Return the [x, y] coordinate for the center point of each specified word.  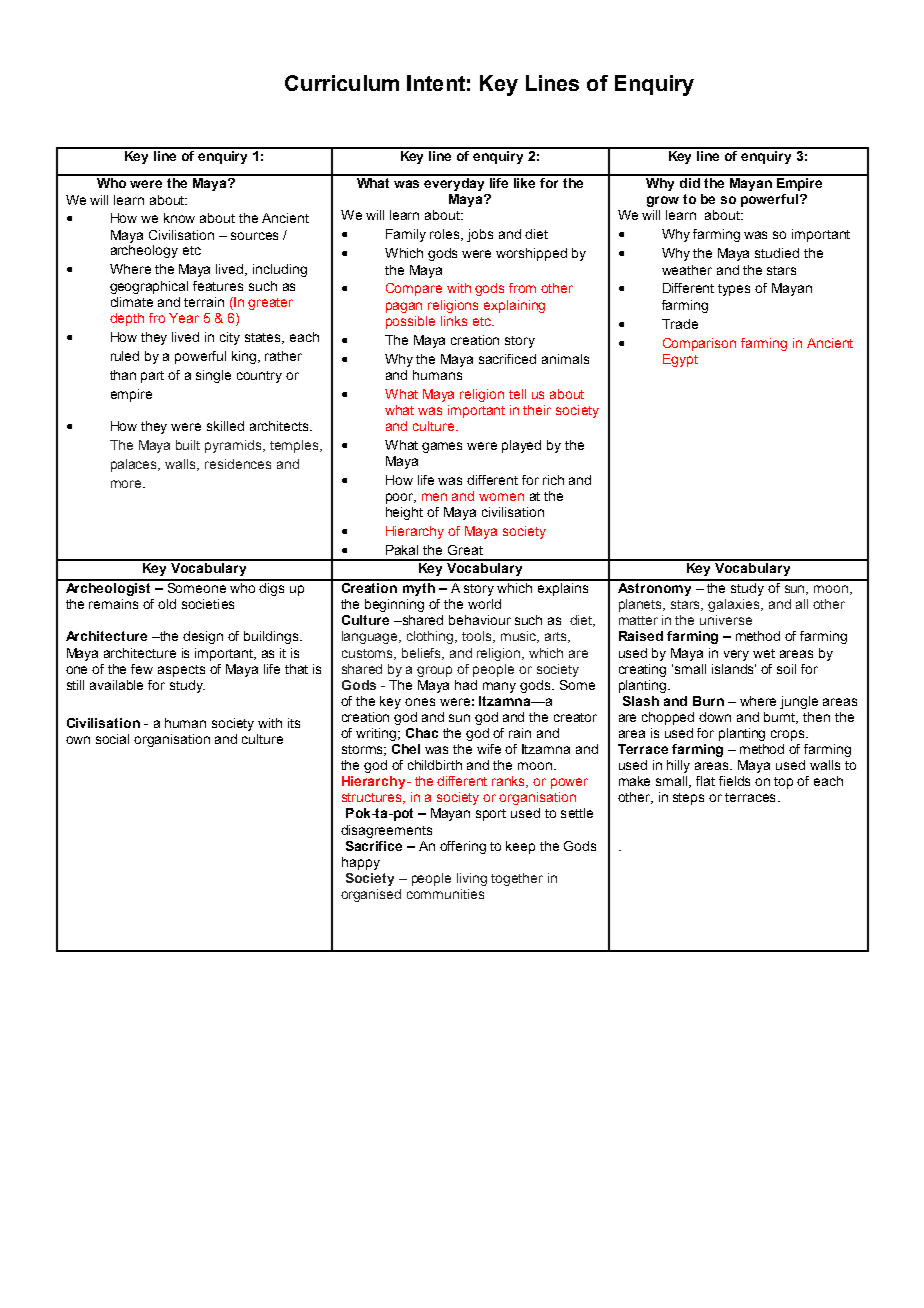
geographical [149, 287]
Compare [414, 289]
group [434, 671]
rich [553, 480]
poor [401, 498]
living [472, 879]
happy [361, 863]
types [734, 290]
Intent [436, 83]
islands [734, 669]
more [127, 484]
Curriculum [342, 83]
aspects [181, 671]
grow [663, 201]
